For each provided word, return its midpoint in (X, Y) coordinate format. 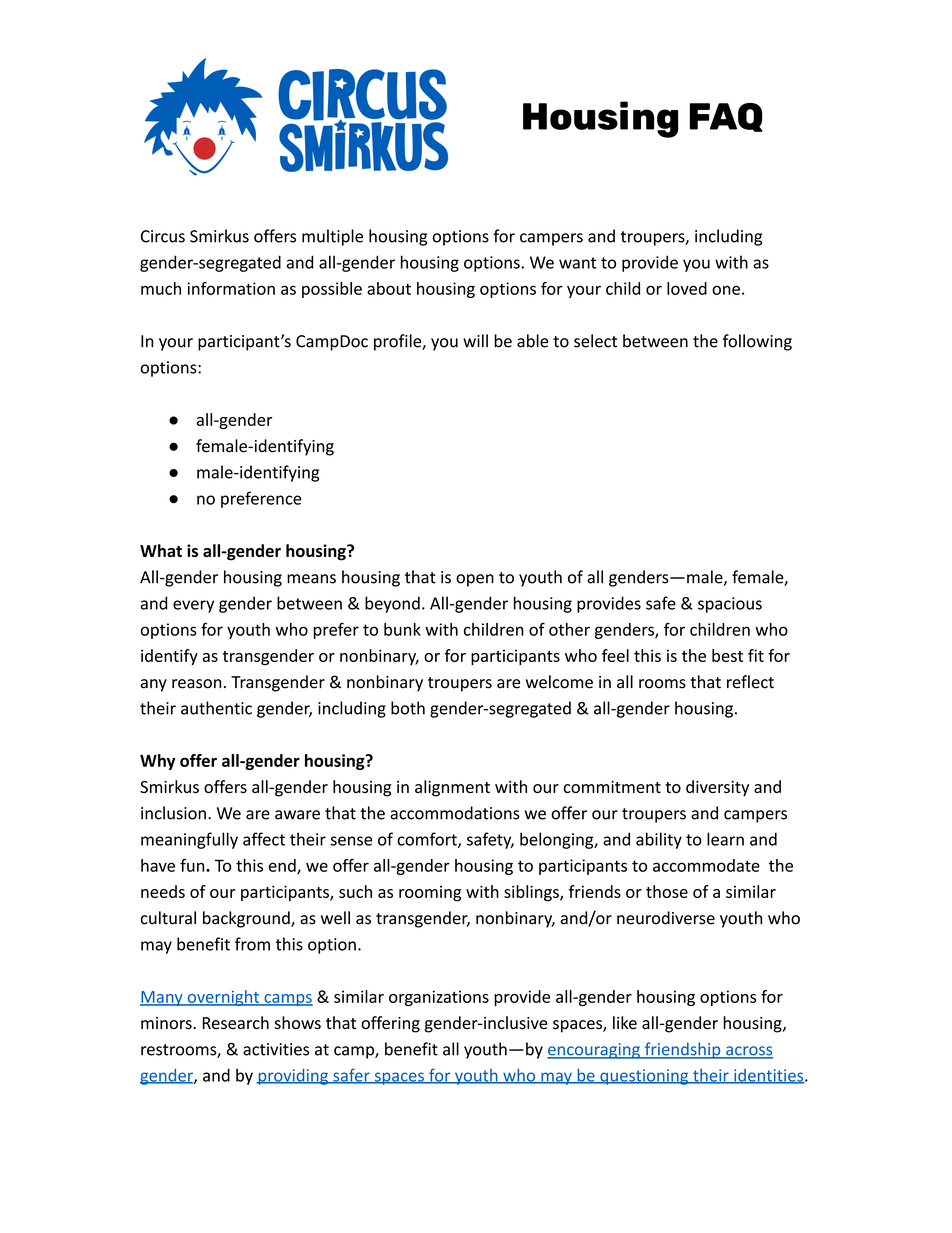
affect (264, 839)
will (475, 341)
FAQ (726, 117)
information (231, 288)
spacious (730, 605)
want (578, 263)
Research (235, 1023)
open (475, 580)
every (193, 606)
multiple (332, 237)
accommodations (455, 813)
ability (659, 840)
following (757, 342)
